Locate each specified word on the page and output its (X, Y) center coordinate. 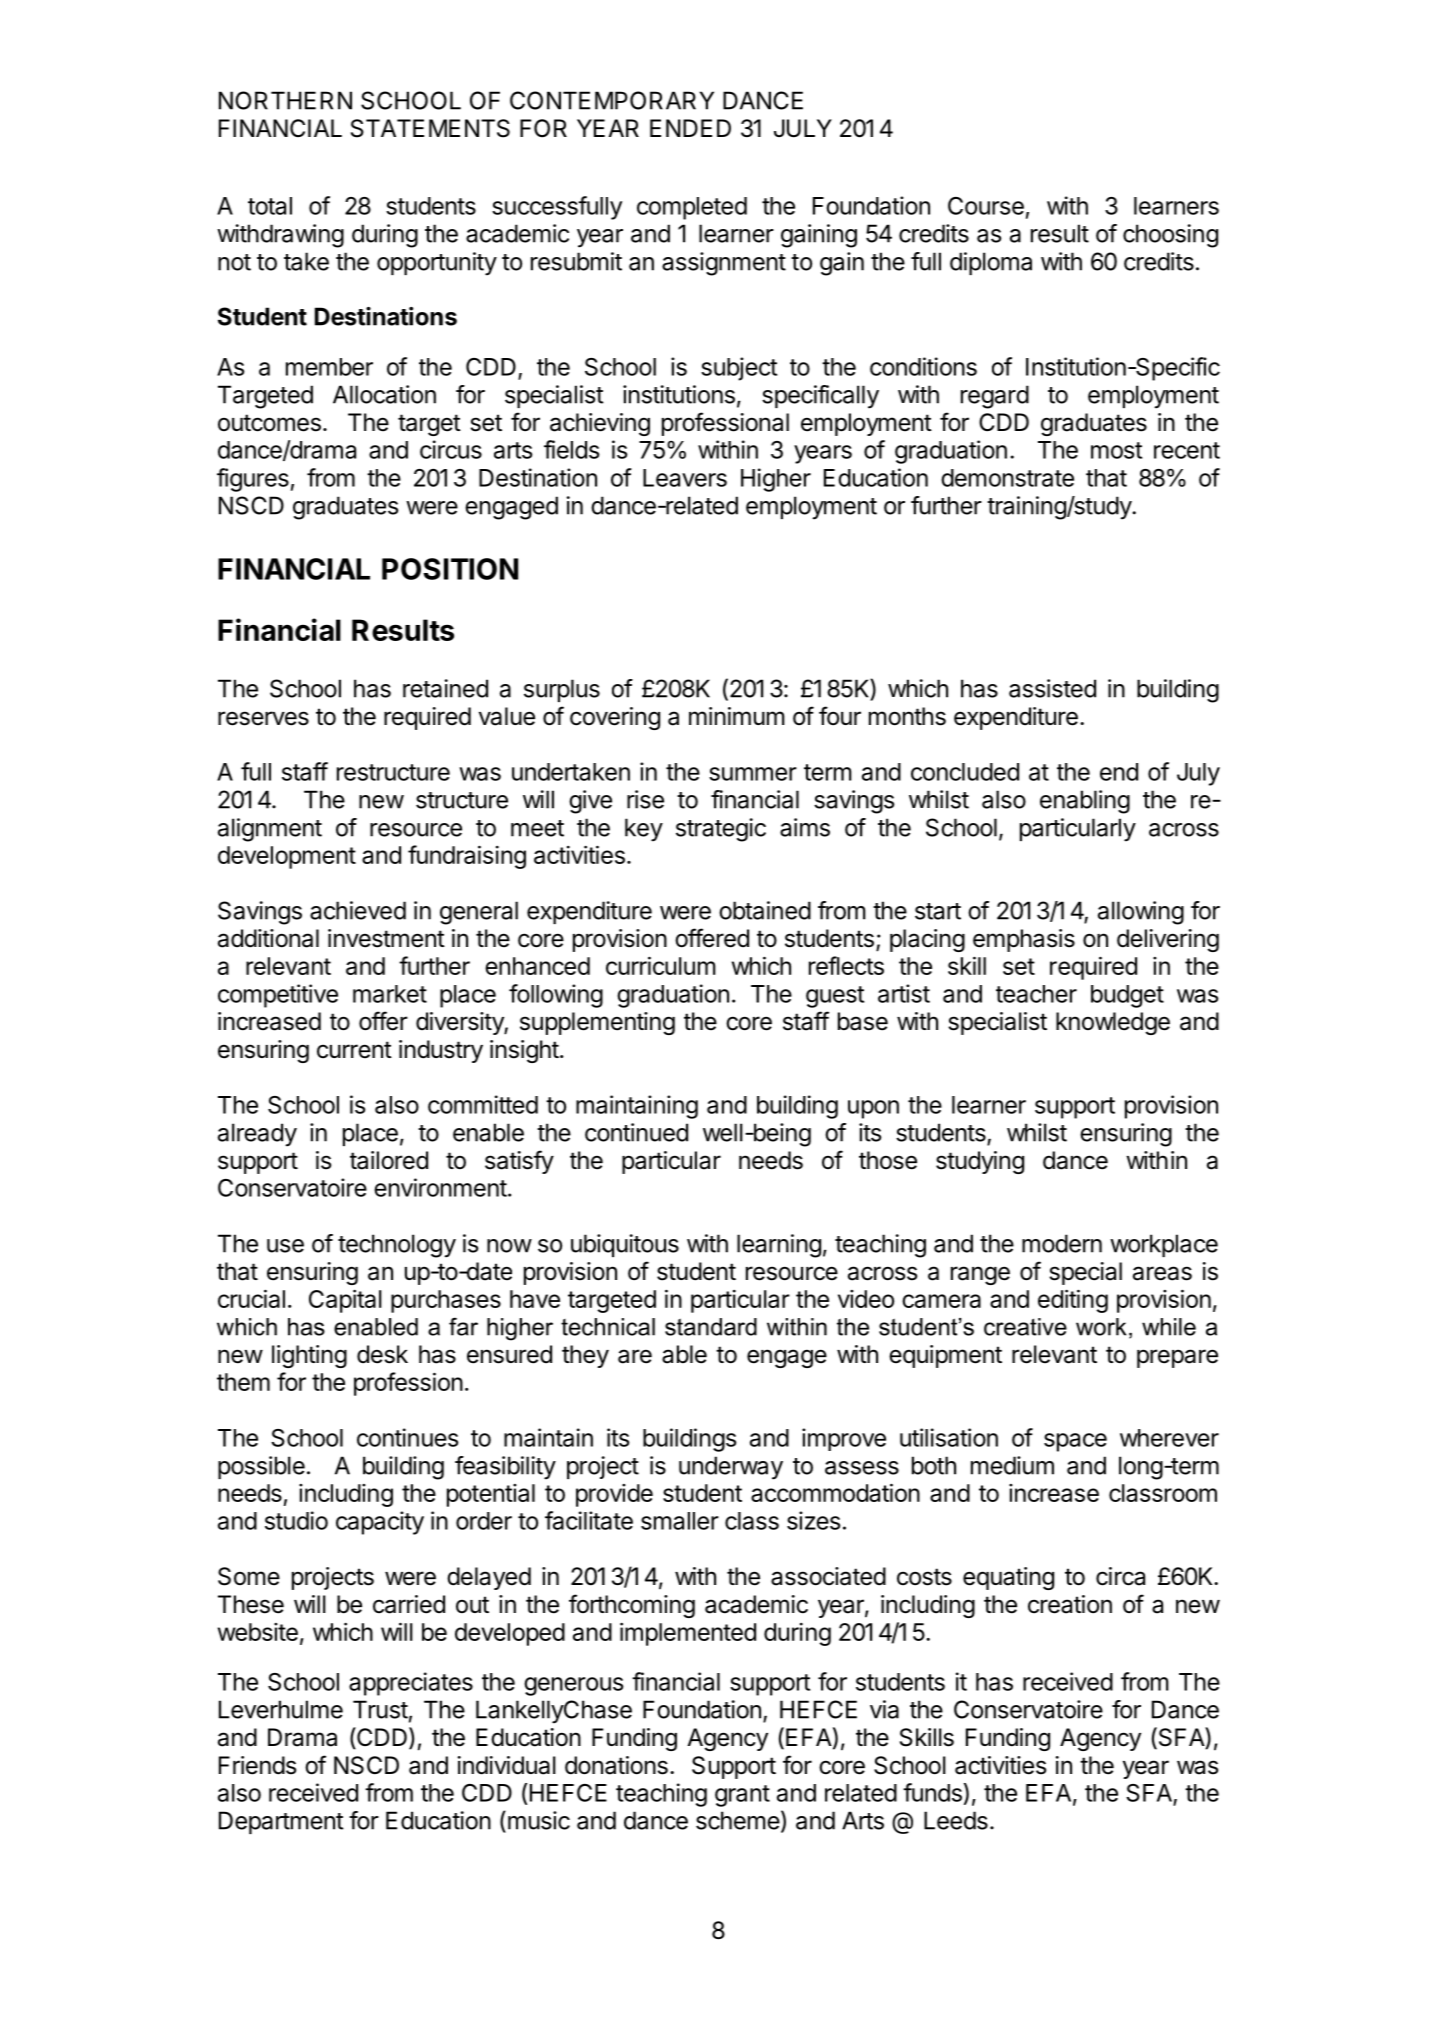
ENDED (690, 128)
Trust (380, 1709)
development (287, 857)
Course (986, 206)
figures (253, 480)
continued (636, 1132)
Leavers (685, 478)
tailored (389, 1160)
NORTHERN (285, 100)
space (1075, 1442)
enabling (1085, 802)
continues (407, 1437)
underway (731, 1468)
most (1116, 450)
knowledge (1113, 1023)
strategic (721, 830)
